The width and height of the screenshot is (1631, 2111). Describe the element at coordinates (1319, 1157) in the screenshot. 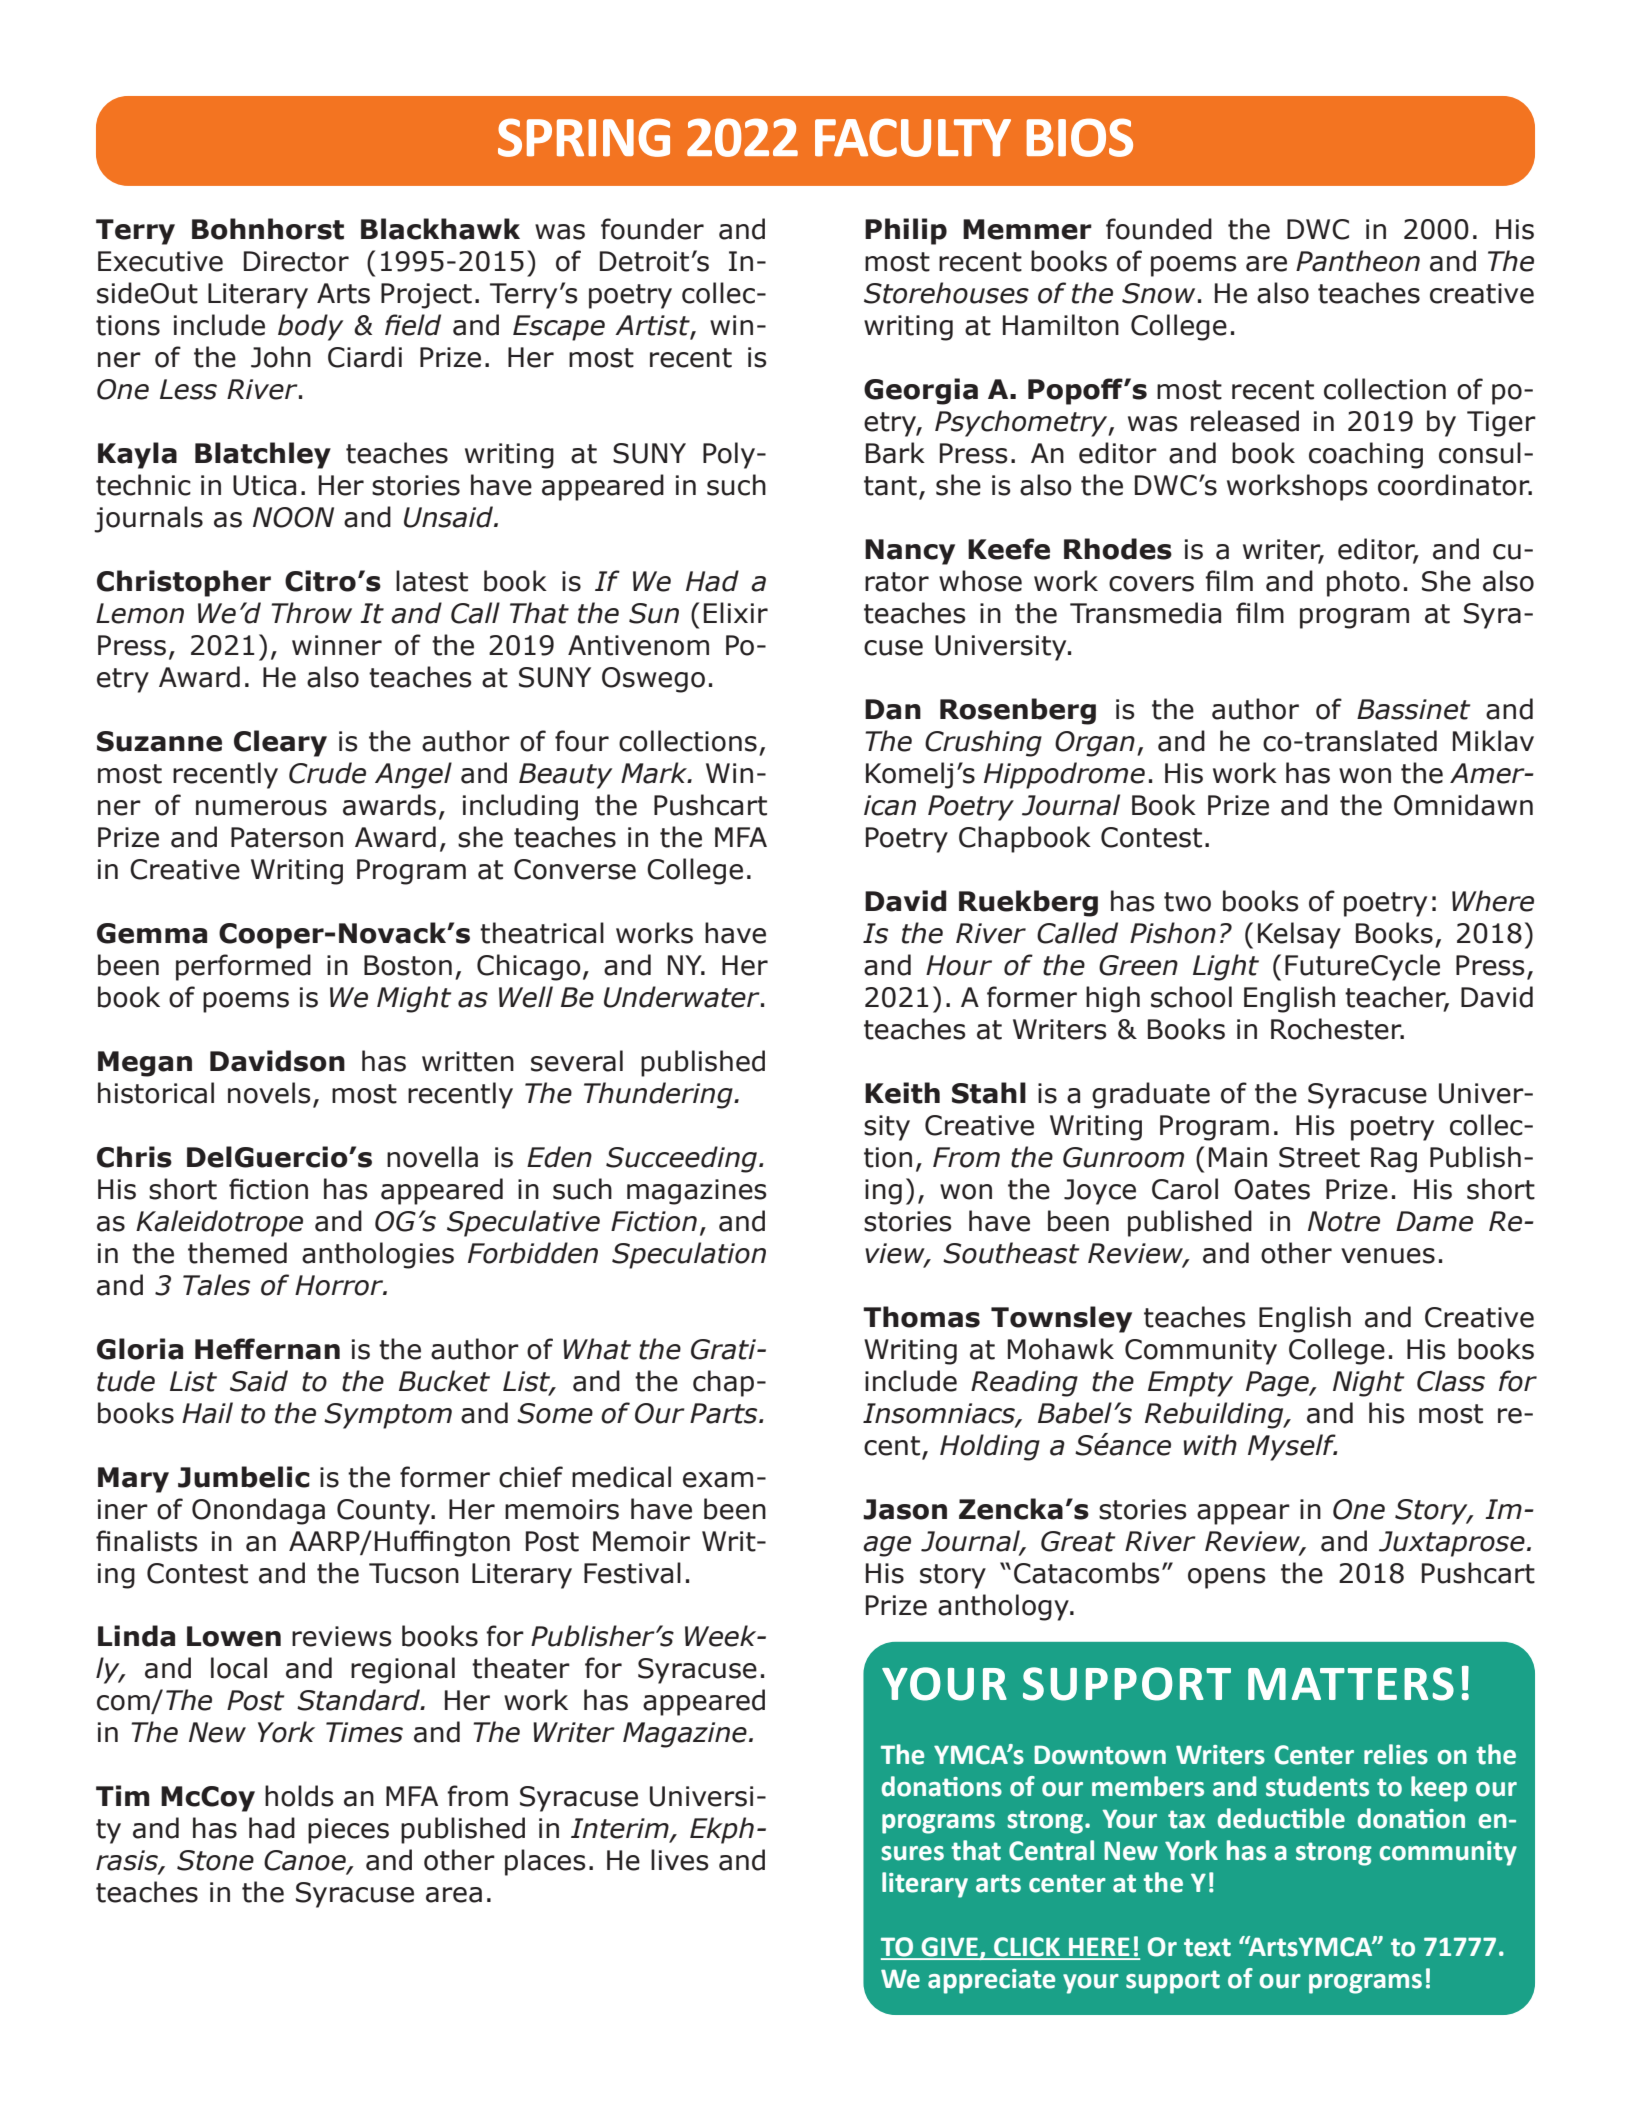

I see `Street` at that location.
